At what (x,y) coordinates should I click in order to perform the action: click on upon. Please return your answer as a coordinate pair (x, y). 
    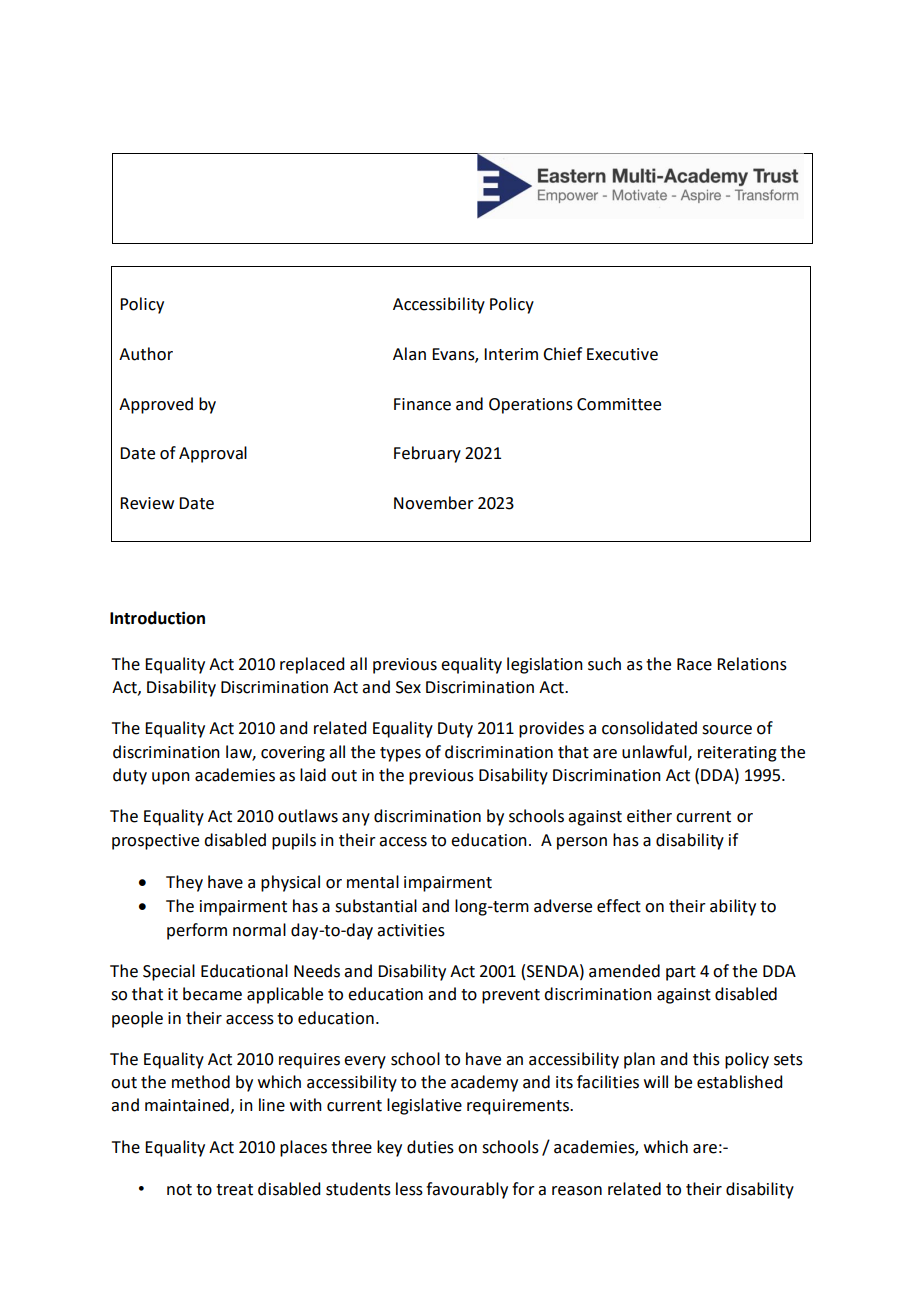
    Looking at the image, I should click on (171, 778).
